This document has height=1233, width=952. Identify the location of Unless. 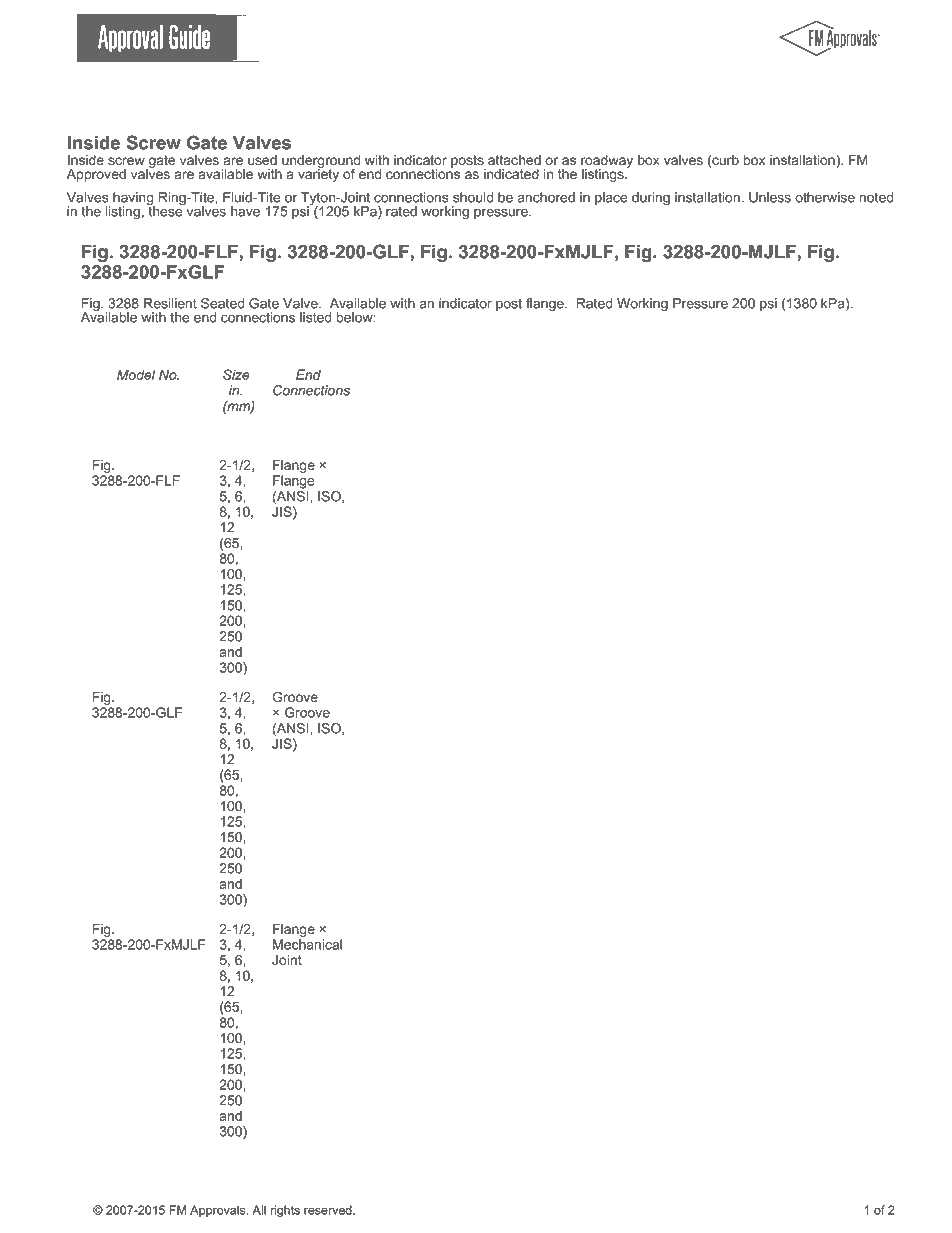
(770, 197).
